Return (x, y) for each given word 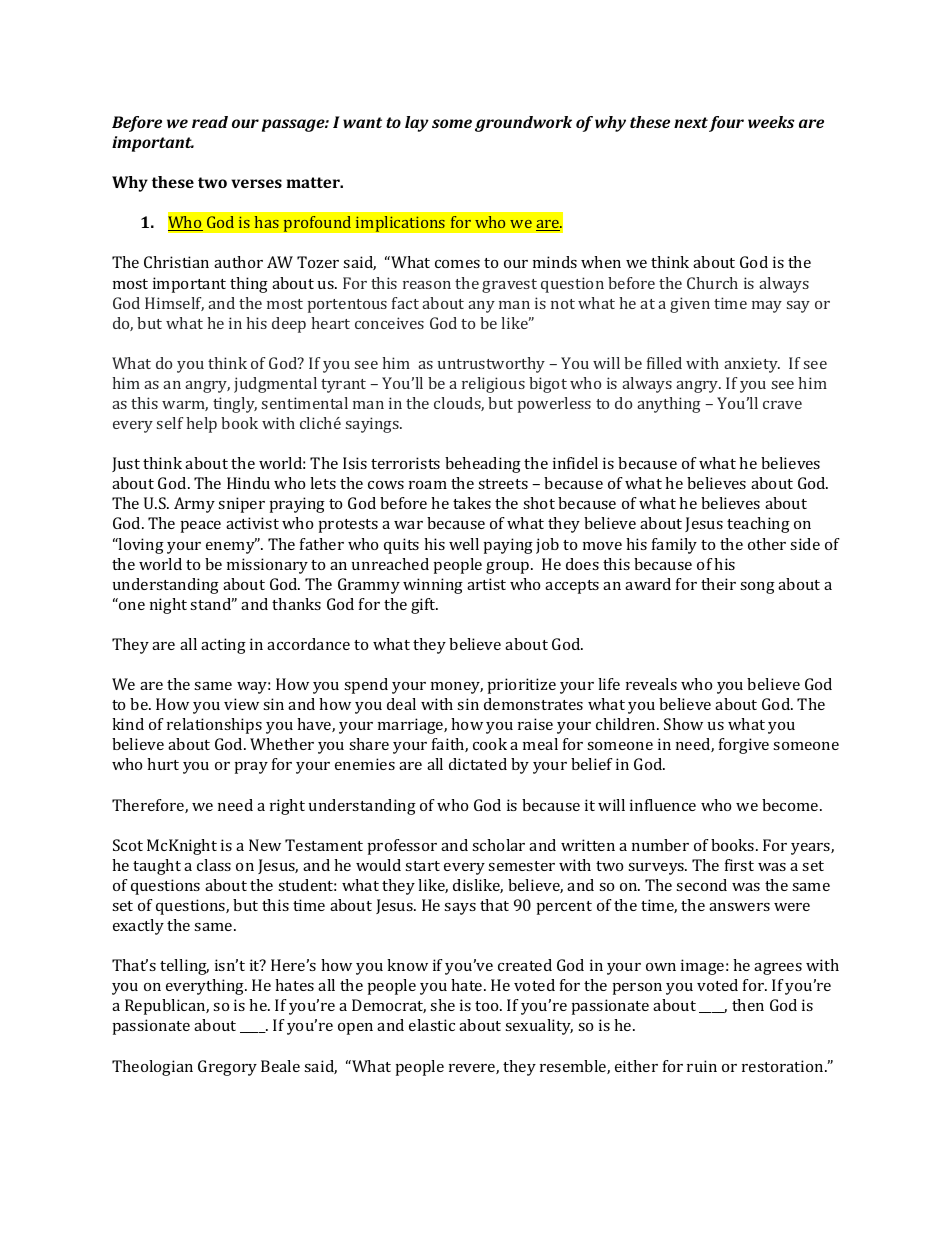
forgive (744, 746)
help (201, 425)
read (210, 122)
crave (782, 405)
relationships (214, 726)
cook (490, 744)
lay (417, 124)
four (726, 124)
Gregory (227, 1068)
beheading (483, 465)
